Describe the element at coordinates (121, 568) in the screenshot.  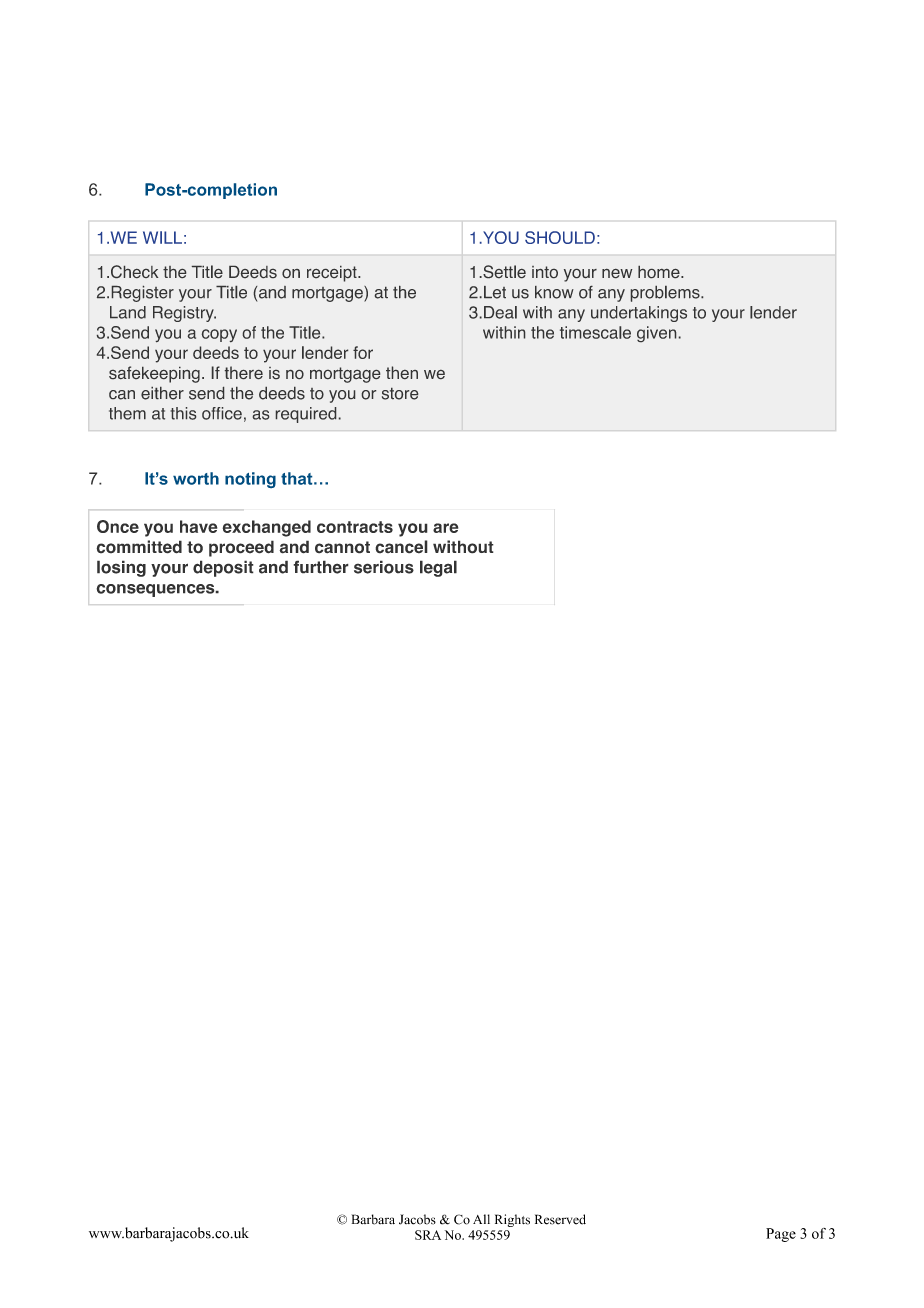
I see `losing` at that location.
